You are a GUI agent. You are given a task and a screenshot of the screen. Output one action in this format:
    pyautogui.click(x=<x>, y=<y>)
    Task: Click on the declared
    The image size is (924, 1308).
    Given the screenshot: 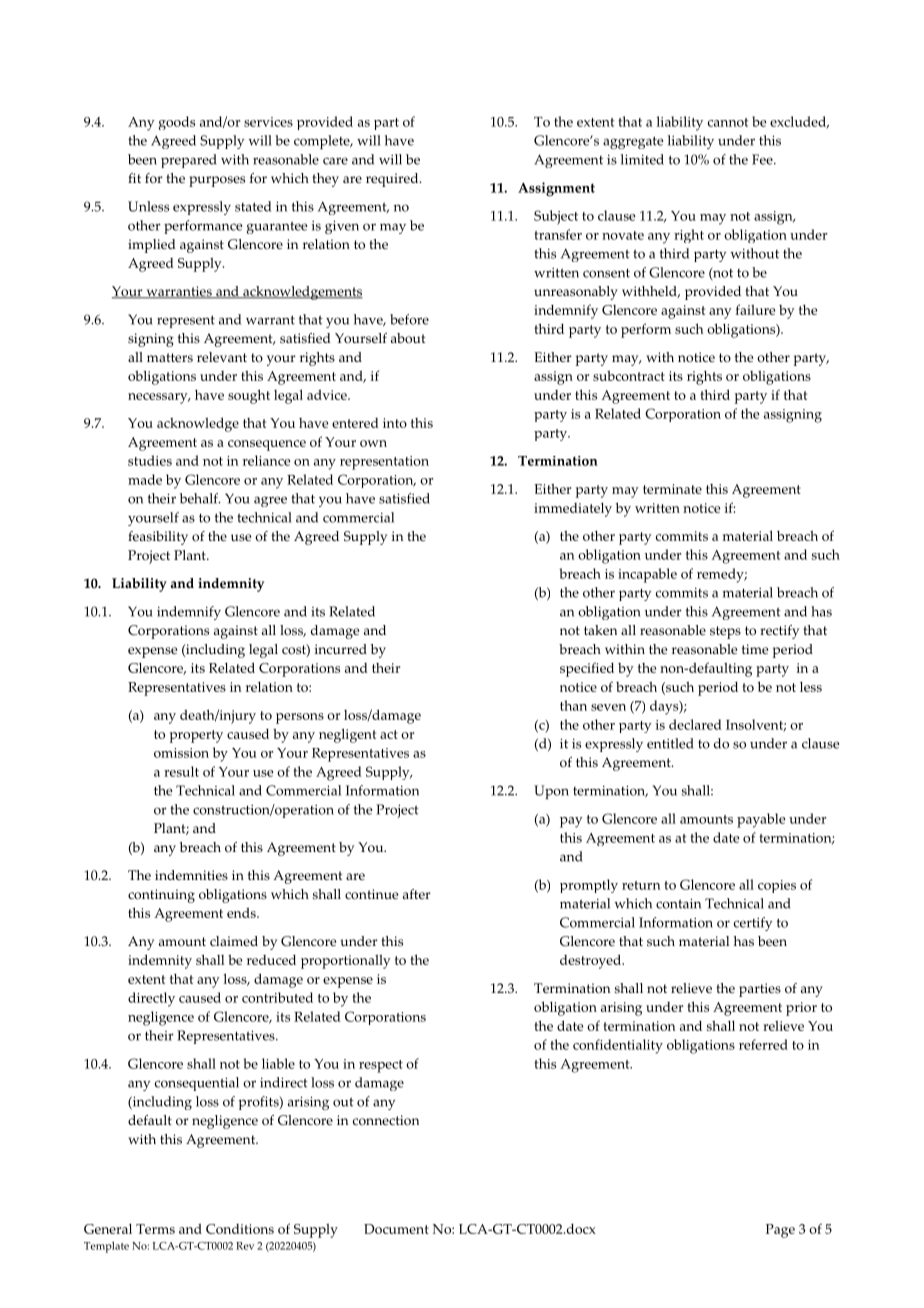 What is the action you would take?
    pyautogui.click(x=695, y=724)
